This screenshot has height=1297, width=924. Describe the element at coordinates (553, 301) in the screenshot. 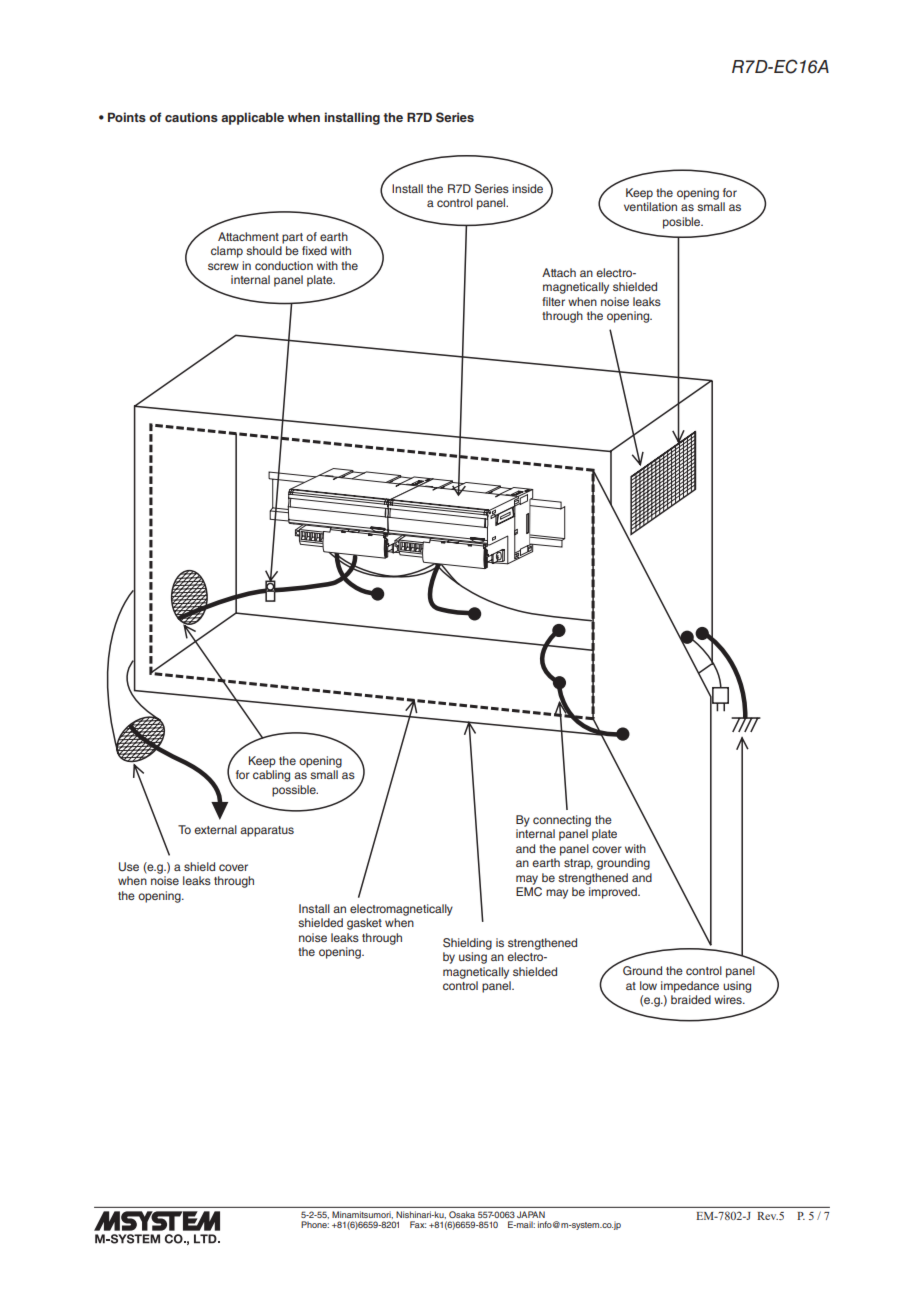

I see `filter` at that location.
